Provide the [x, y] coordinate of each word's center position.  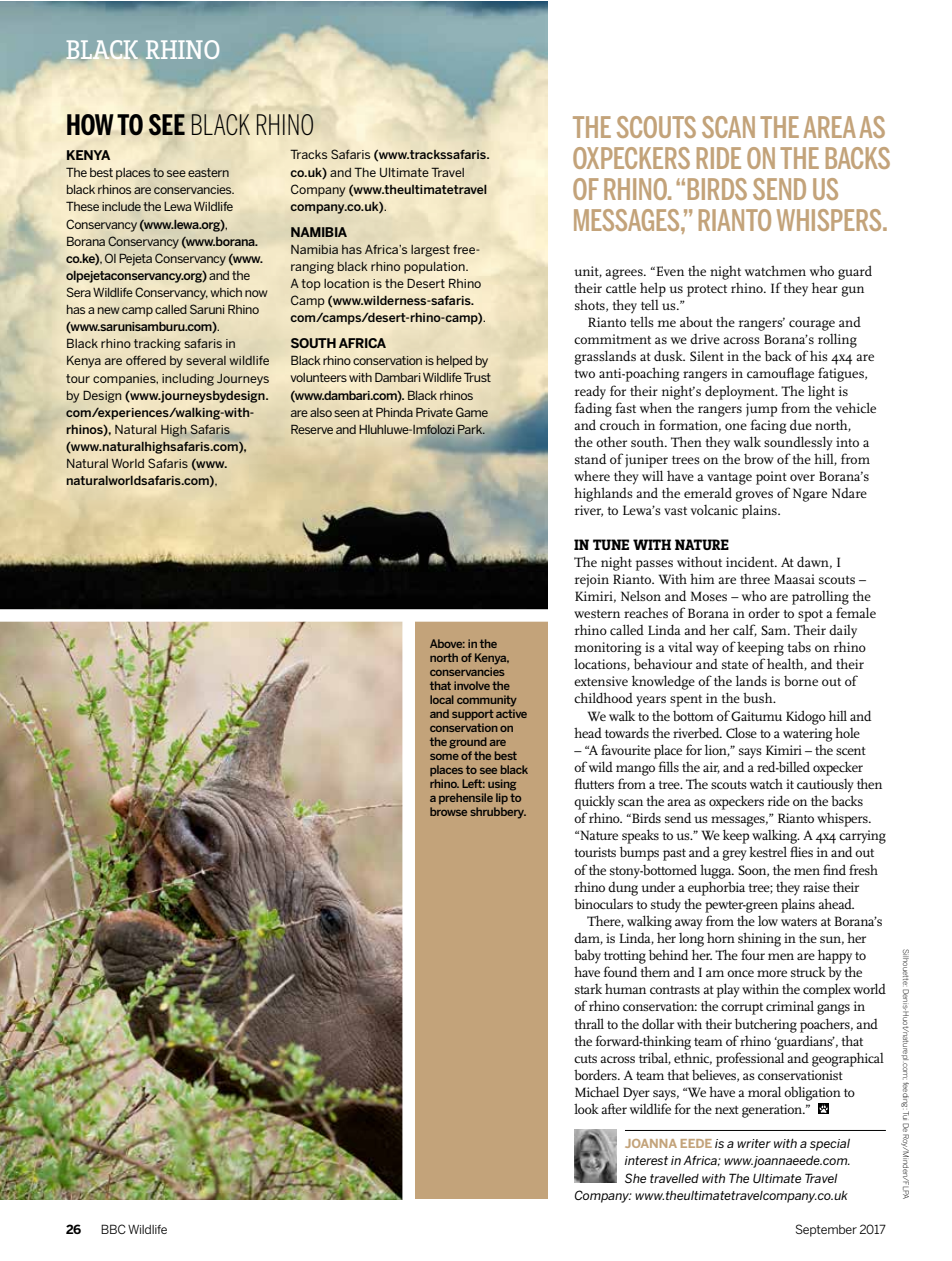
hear [825, 287]
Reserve [312, 429]
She [635, 1178]
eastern [208, 172]
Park [471, 429]
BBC [113, 1229]
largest [430, 251]
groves [754, 496]
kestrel [768, 851]
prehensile [466, 798]
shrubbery [498, 813]
